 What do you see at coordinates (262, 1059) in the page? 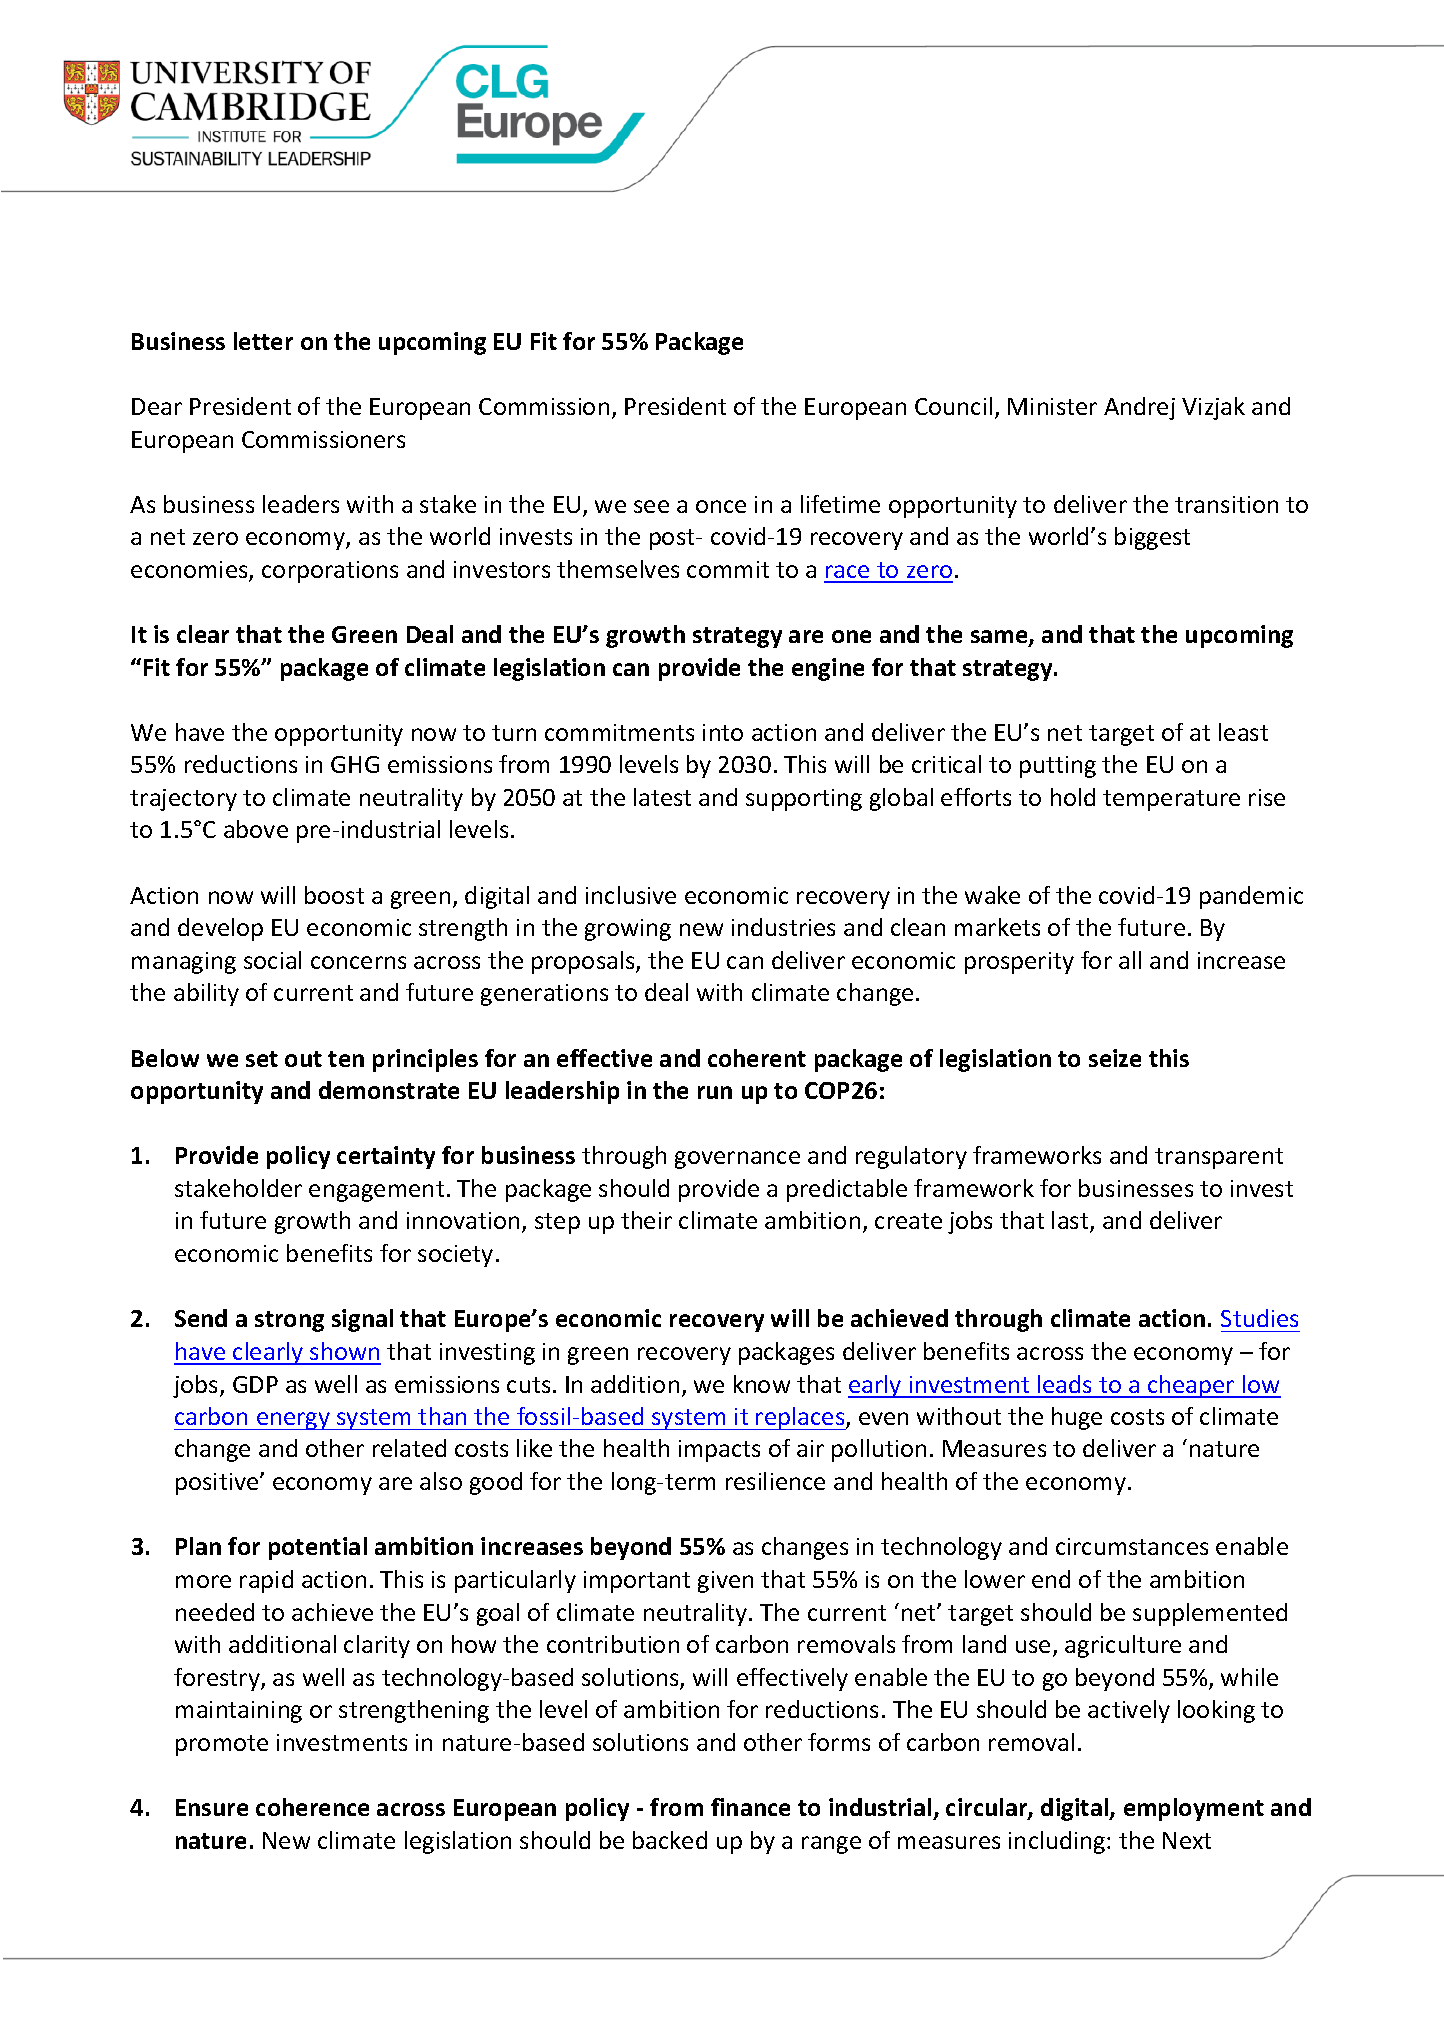
I see `set` at bounding box center [262, 1059].
